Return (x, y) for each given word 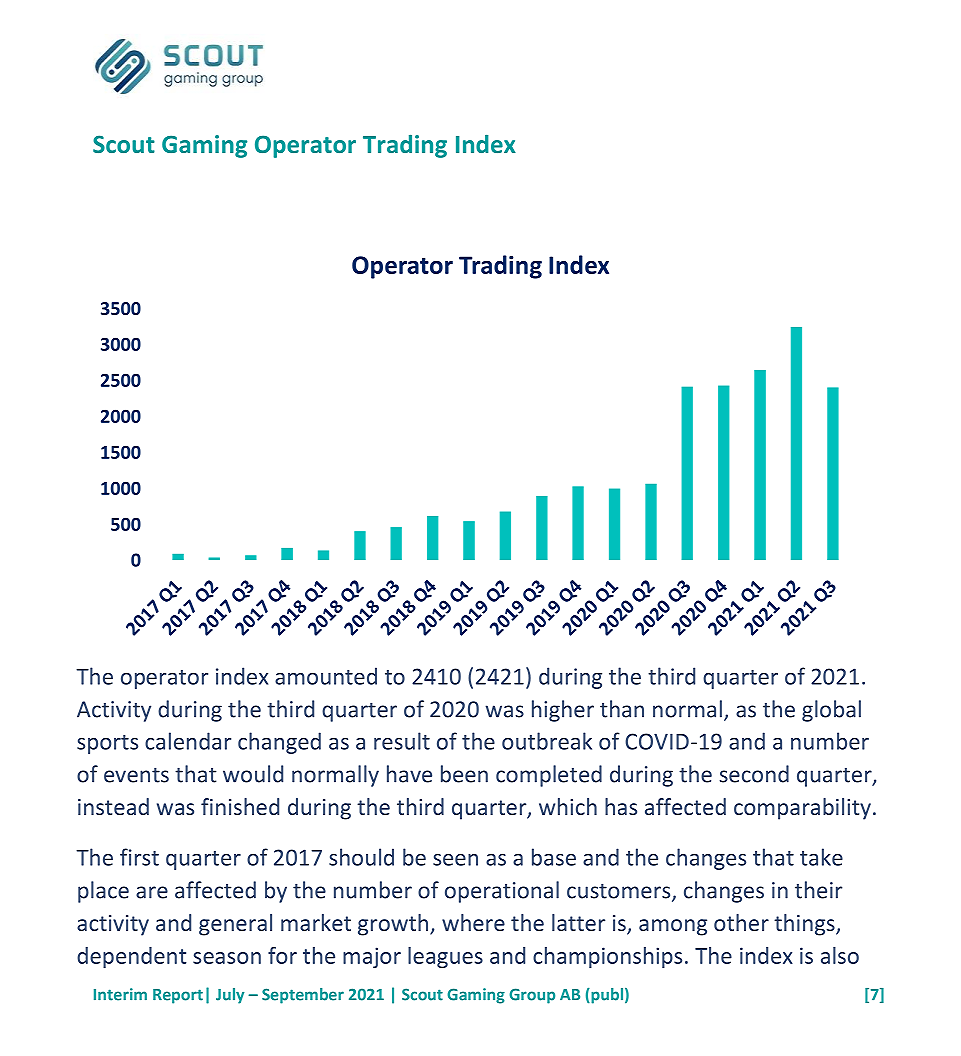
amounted (326, 676)
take (821, 857)
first (139, 857)
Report (178, 996)
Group (532, 996)
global (831, 711)
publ (606, 996)
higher (563, 711)
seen (455, 859)
